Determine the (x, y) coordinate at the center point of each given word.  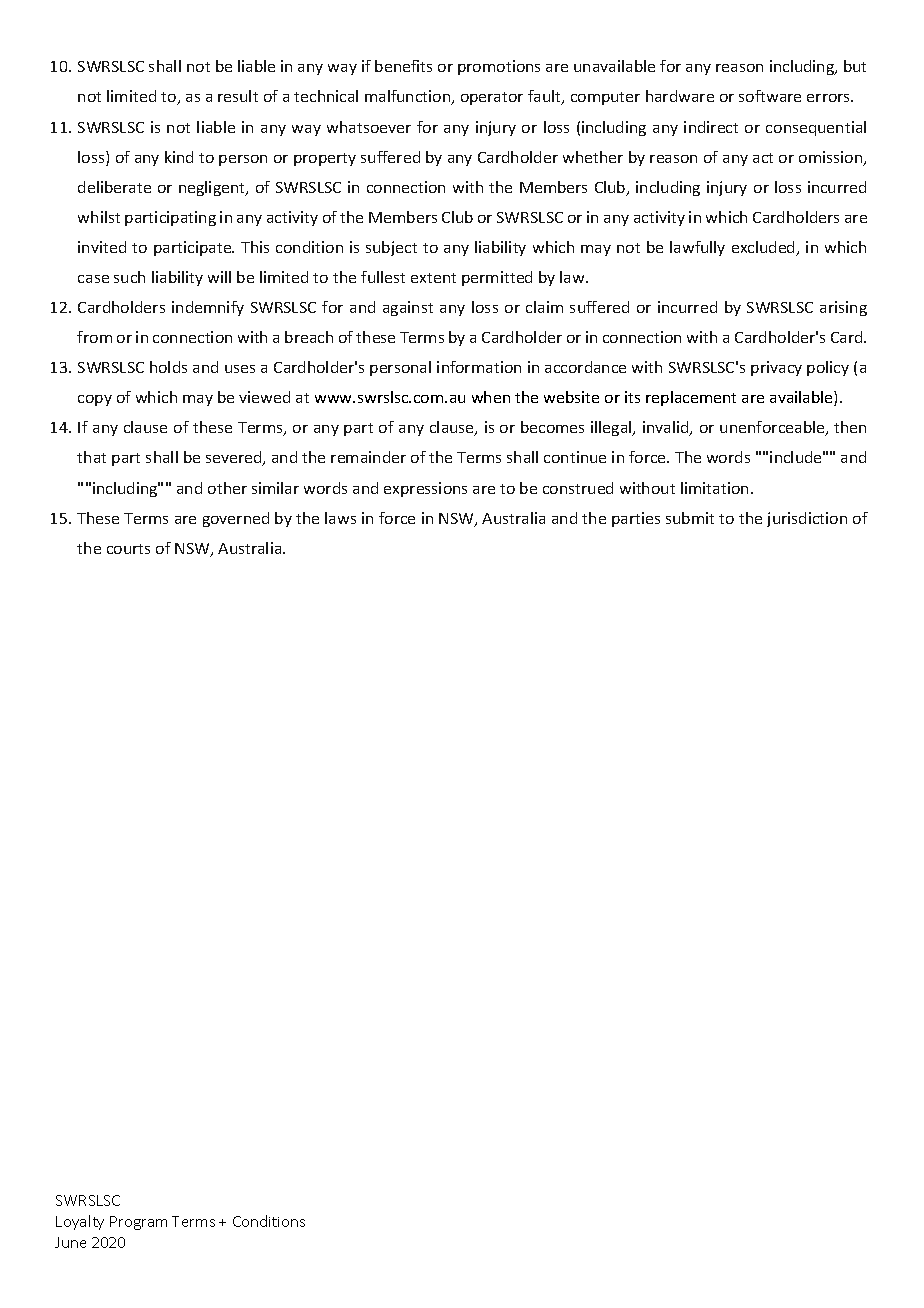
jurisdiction (807, 519)
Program (138, 1223)
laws (340, 518)
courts (128, 549)
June (70, 1242)
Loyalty (80, 1222)
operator (492, 98)
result (238, 96)
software (770, 96)
